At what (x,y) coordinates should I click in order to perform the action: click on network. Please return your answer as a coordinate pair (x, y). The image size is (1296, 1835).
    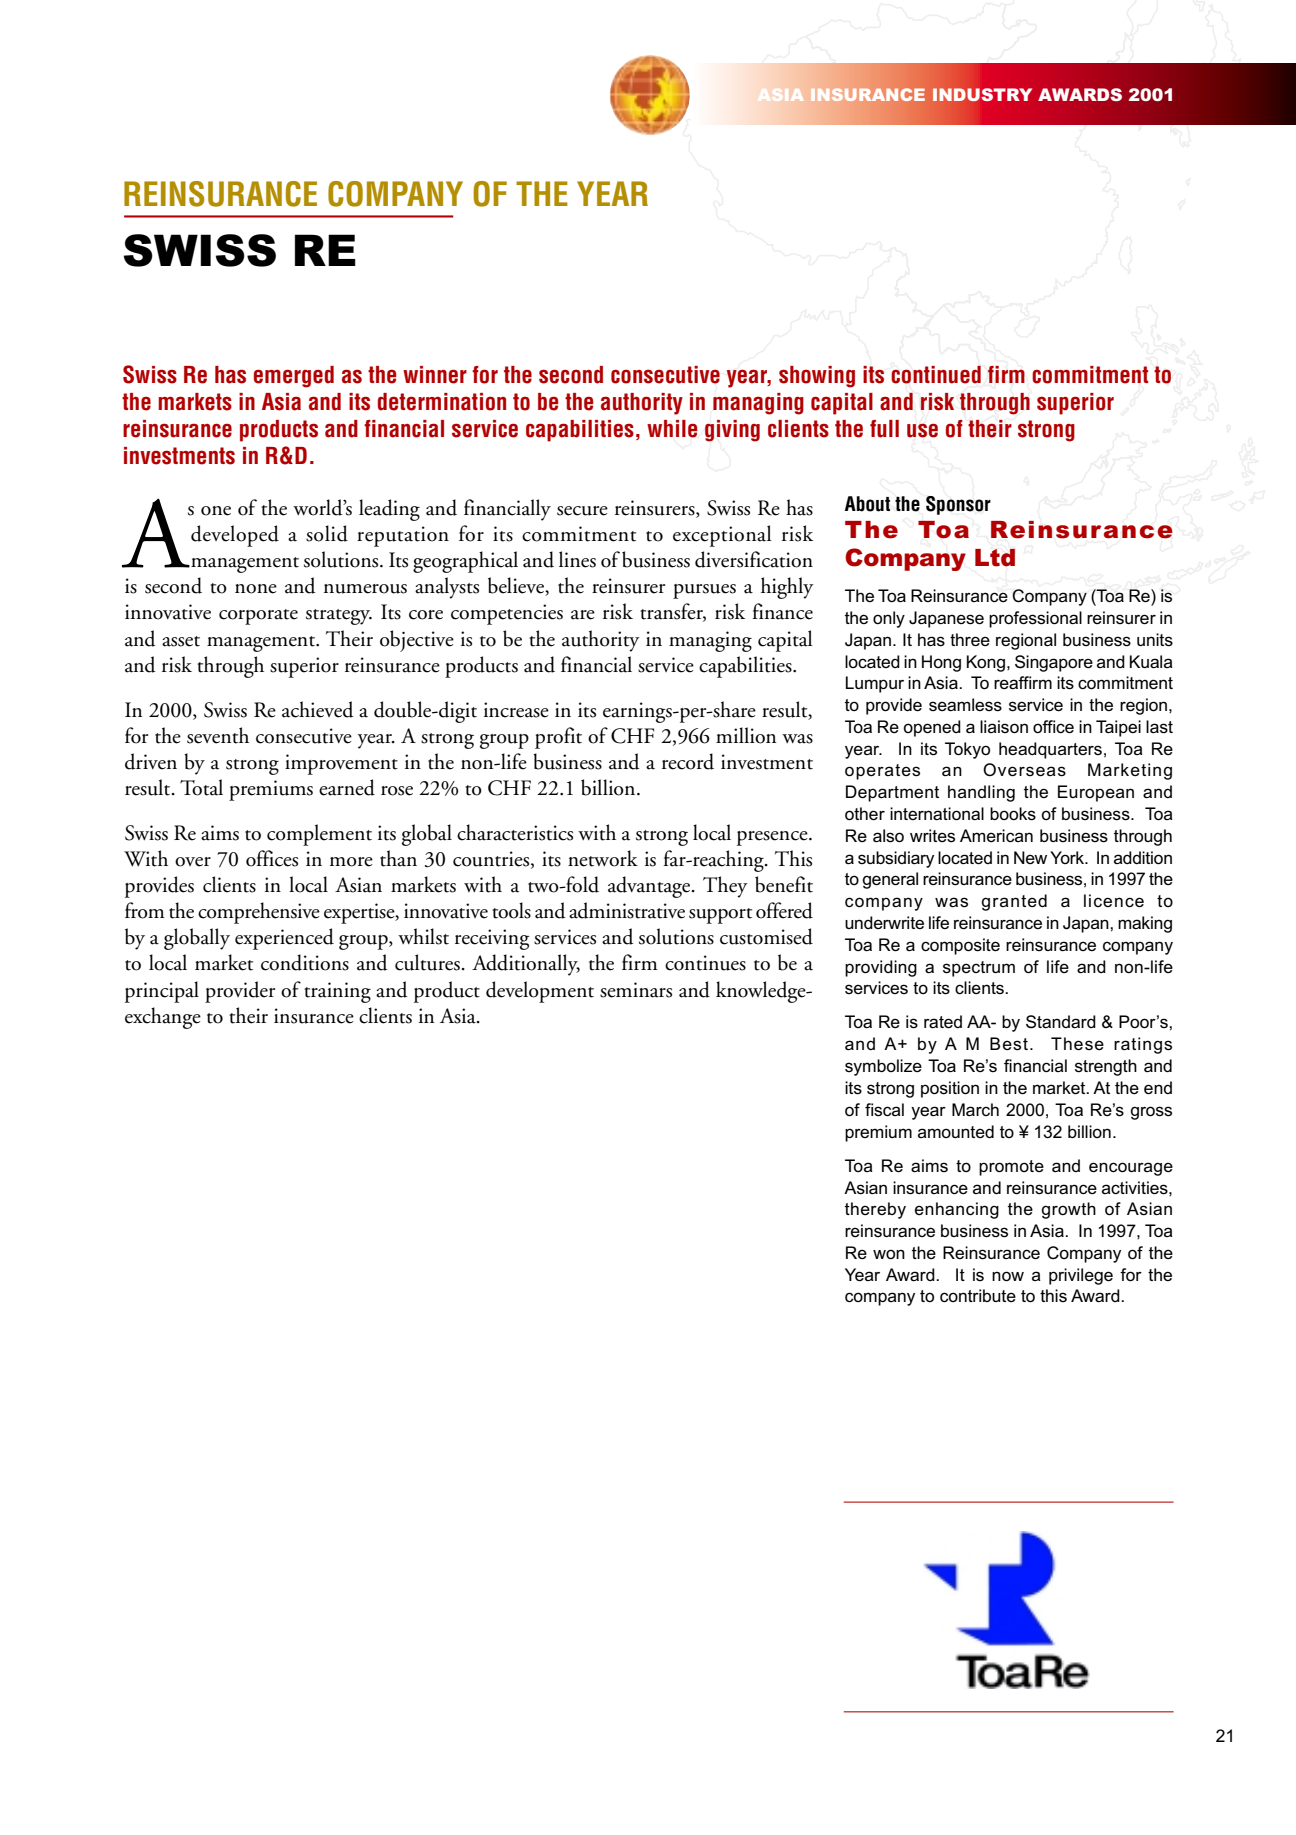
    Looking at the image, I should click on (603, 858).
